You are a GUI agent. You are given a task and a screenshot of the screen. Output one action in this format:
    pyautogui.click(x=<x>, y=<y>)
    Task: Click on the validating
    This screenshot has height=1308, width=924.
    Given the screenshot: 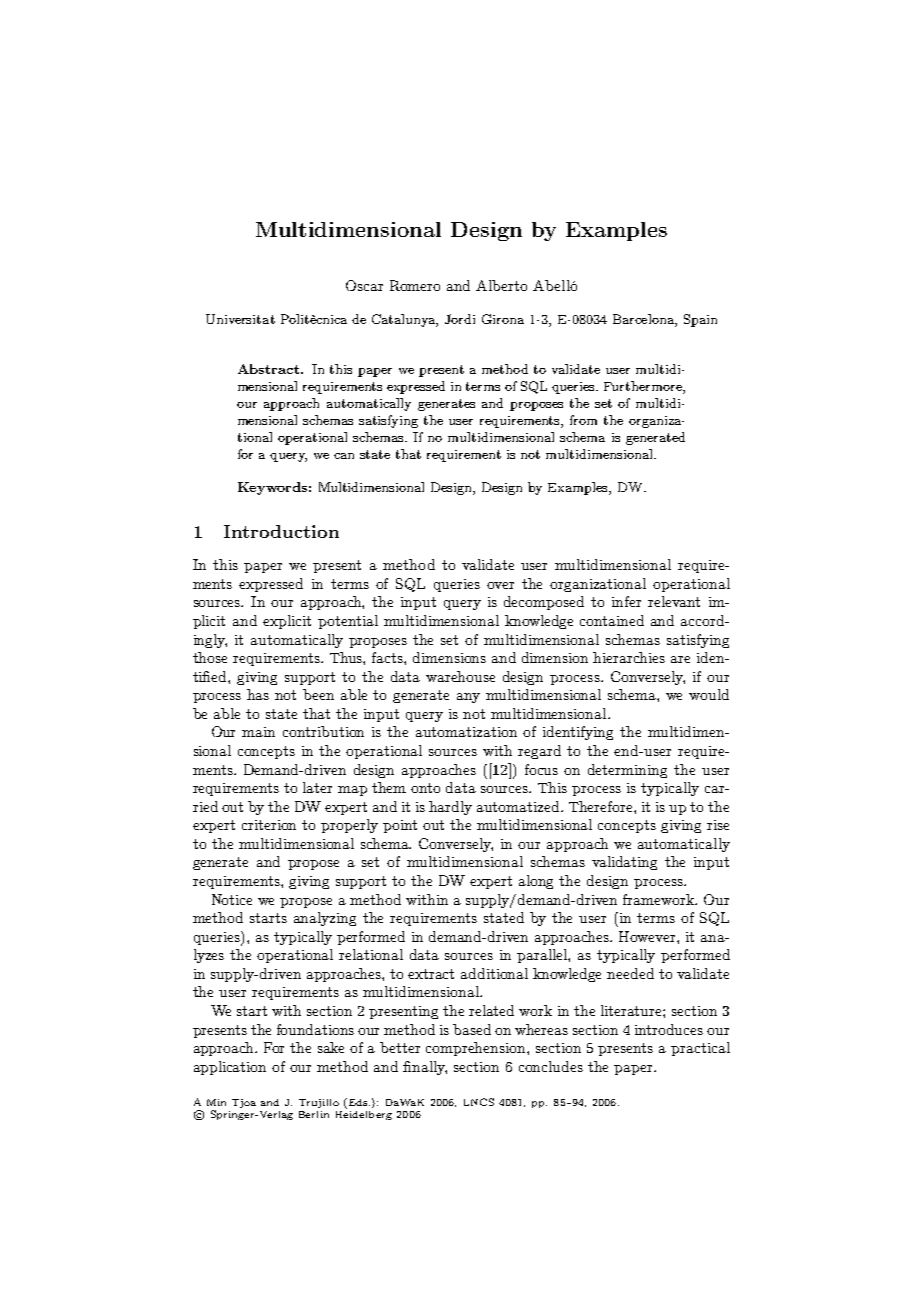 What is the action you would take?
    pyautogui.click(x=624, y=863)
